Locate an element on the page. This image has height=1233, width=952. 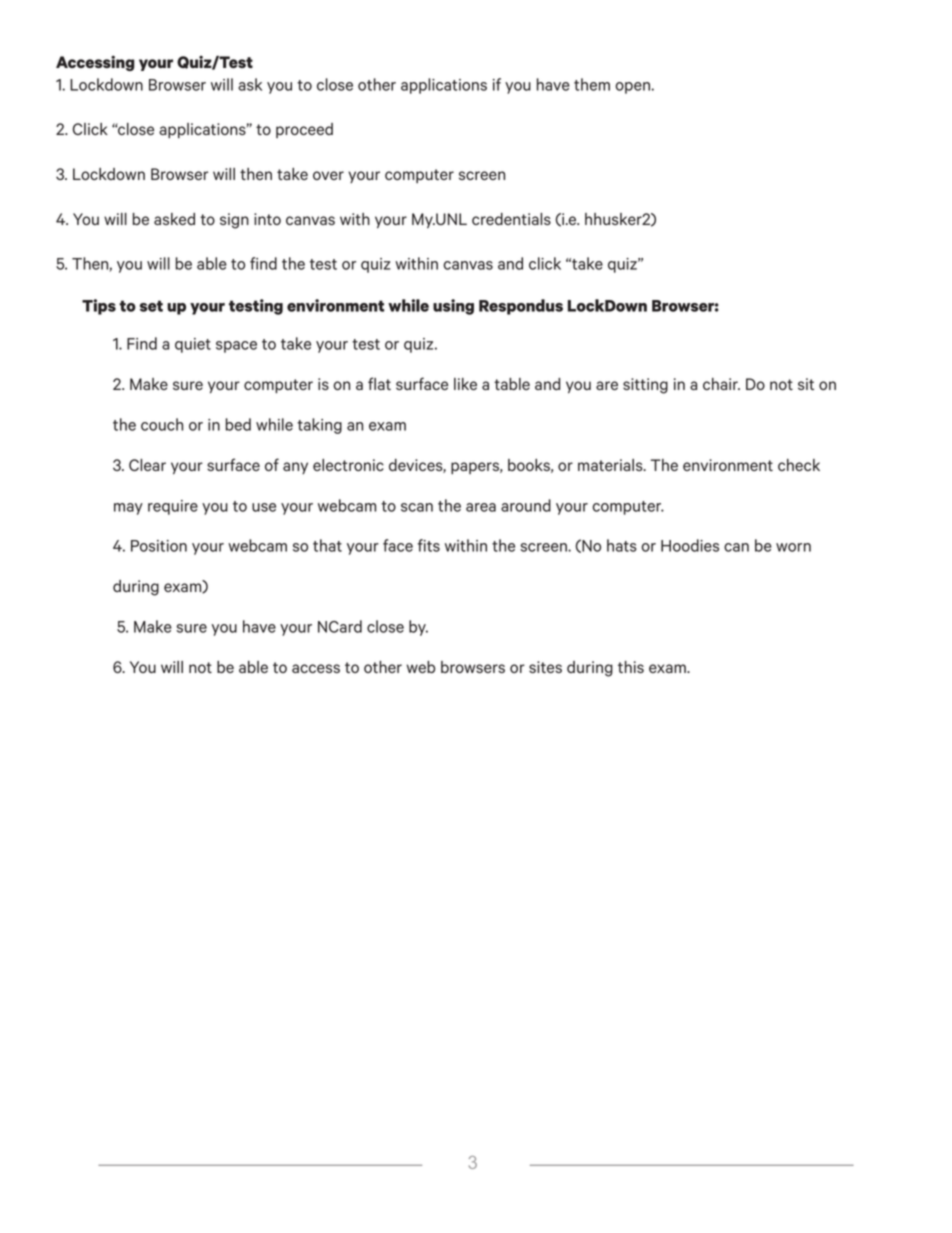
like is located at coordinates (465, 384).
